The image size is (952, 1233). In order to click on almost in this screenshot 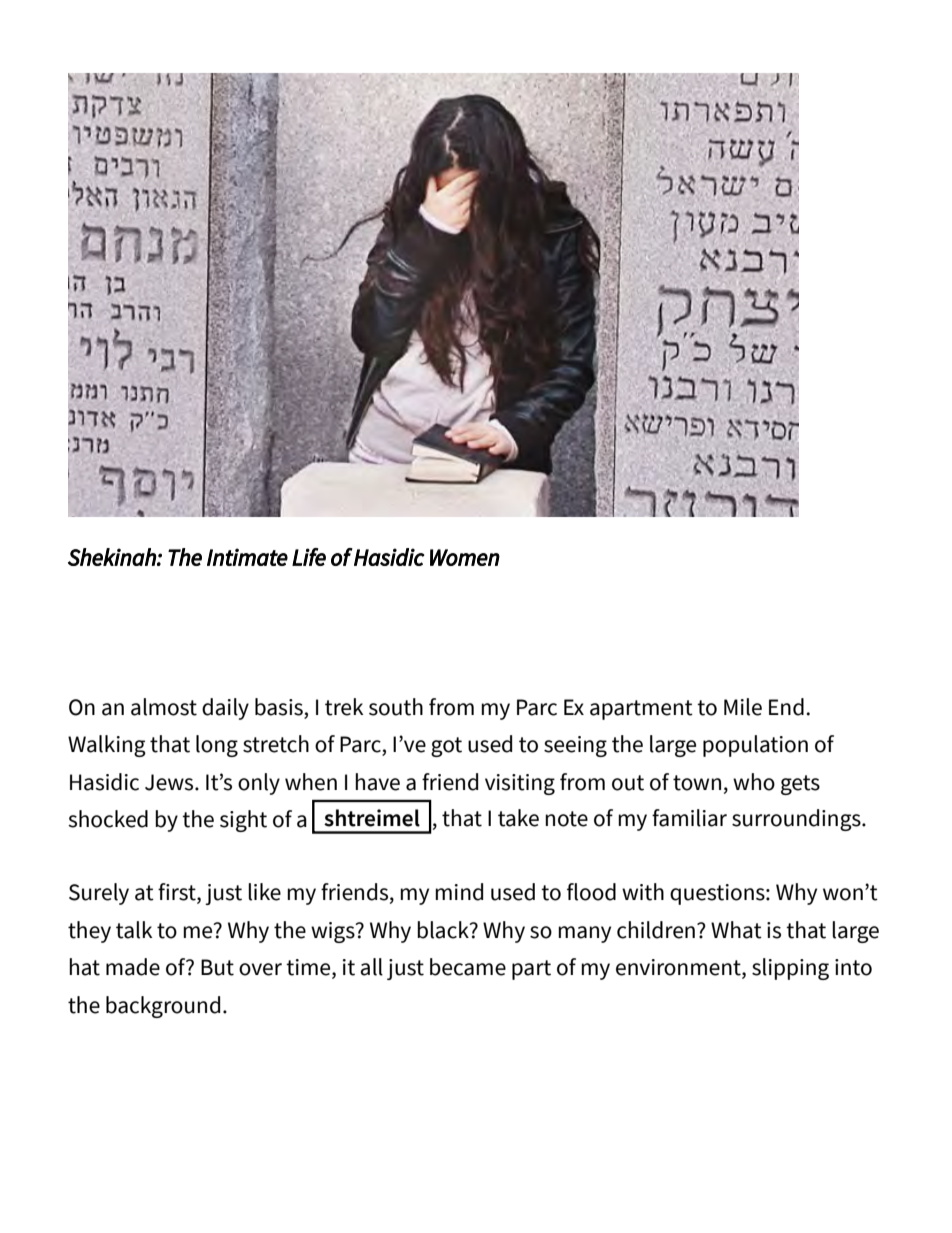, I will do `click(164, 707)`.
